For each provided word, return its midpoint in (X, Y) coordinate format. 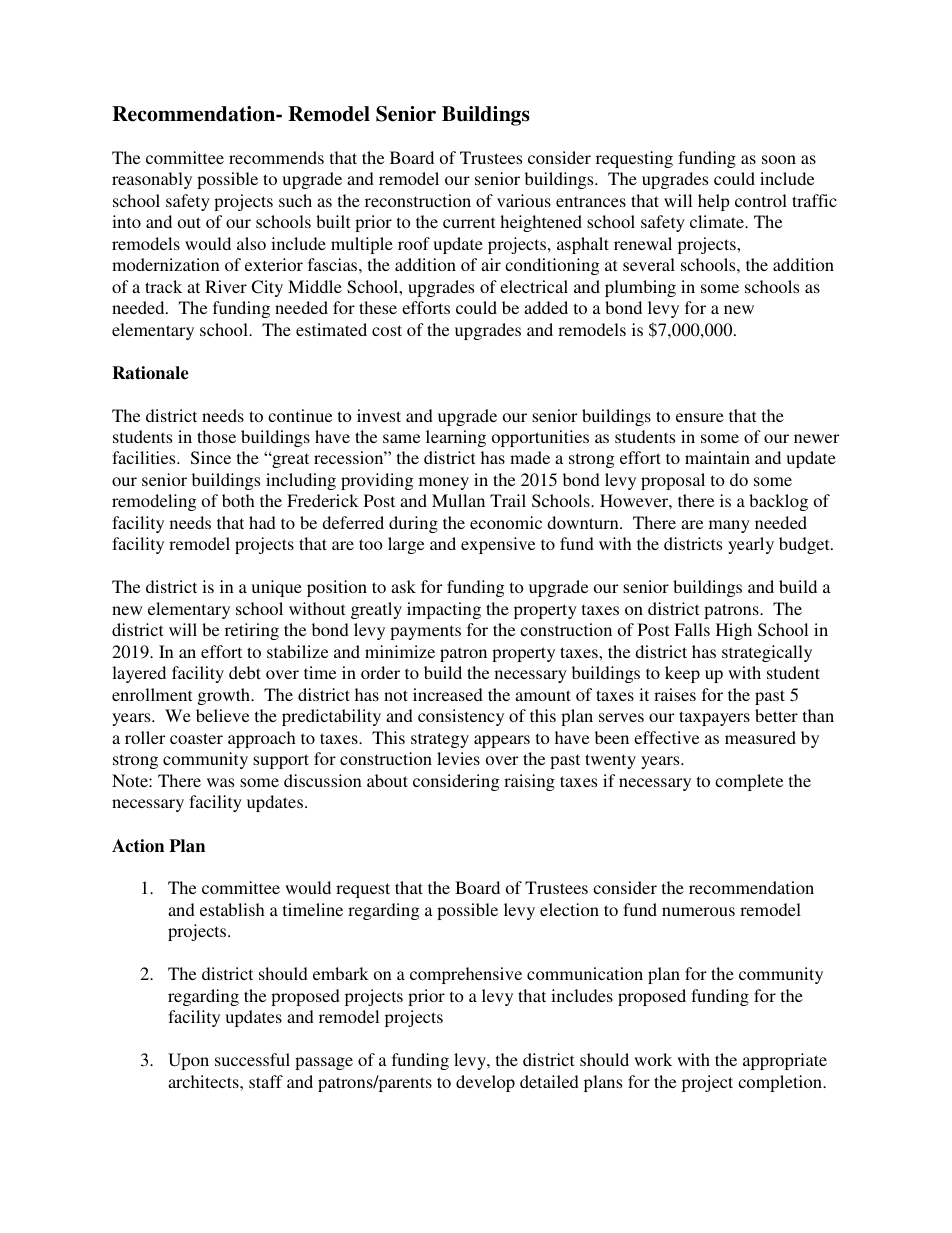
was (220, 782)
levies (458, 758)
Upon (188, 1061)
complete (749, 782)
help (714, 202)
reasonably (152, 180)
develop (485, 1083)
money (444, 483)
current (469, 222)
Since (211, 458)
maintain (717, 457)
